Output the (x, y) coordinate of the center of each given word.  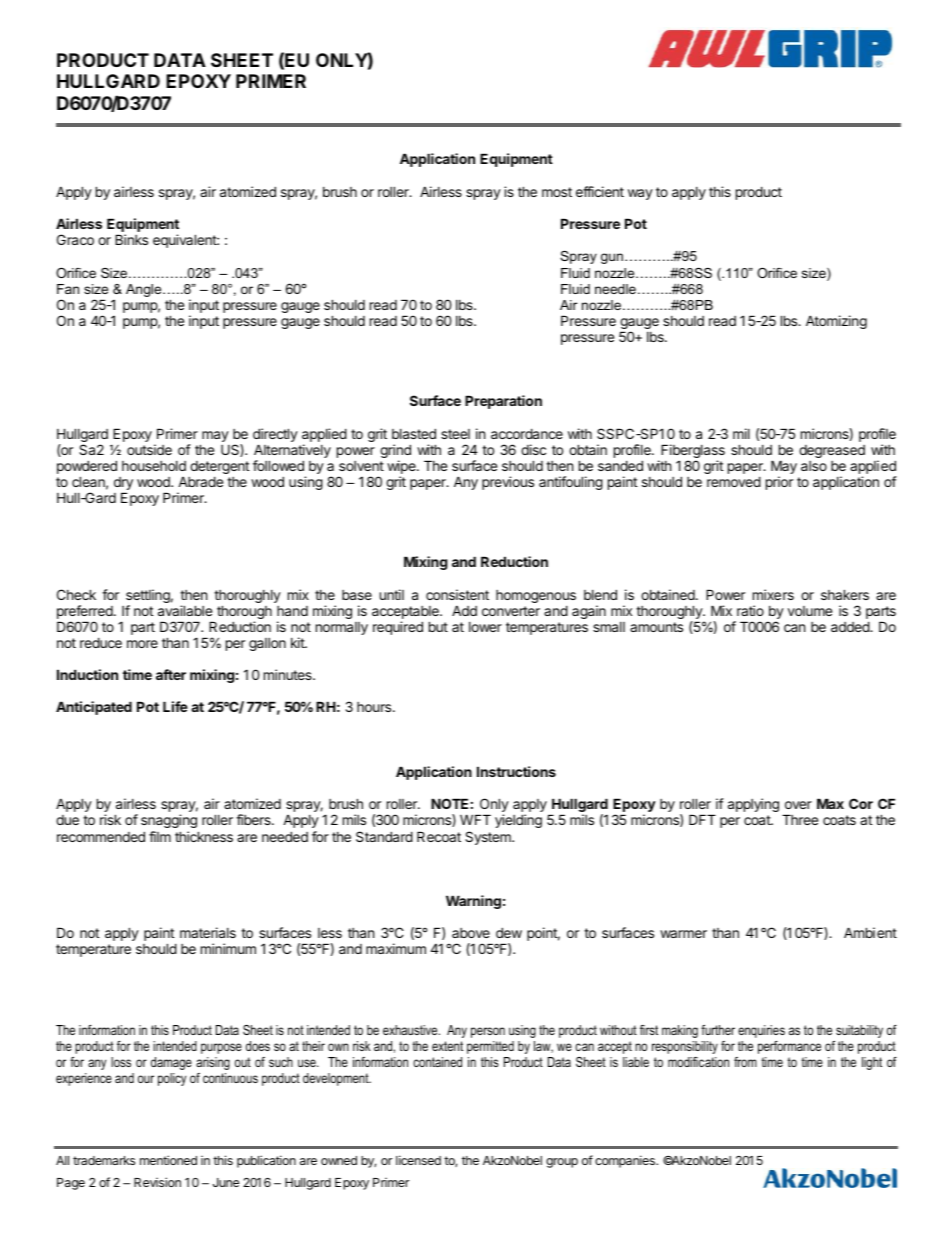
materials (208, 932)
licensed (418, 1160)
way (640, 194)
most (557, 192)
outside (149, 449)
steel (455, 434)
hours (375, 707)
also (814, 466)
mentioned (168, 1160)
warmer (683, 934)
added (851, 626)
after (171, 674)
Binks (131, 239)
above (471, 933)
